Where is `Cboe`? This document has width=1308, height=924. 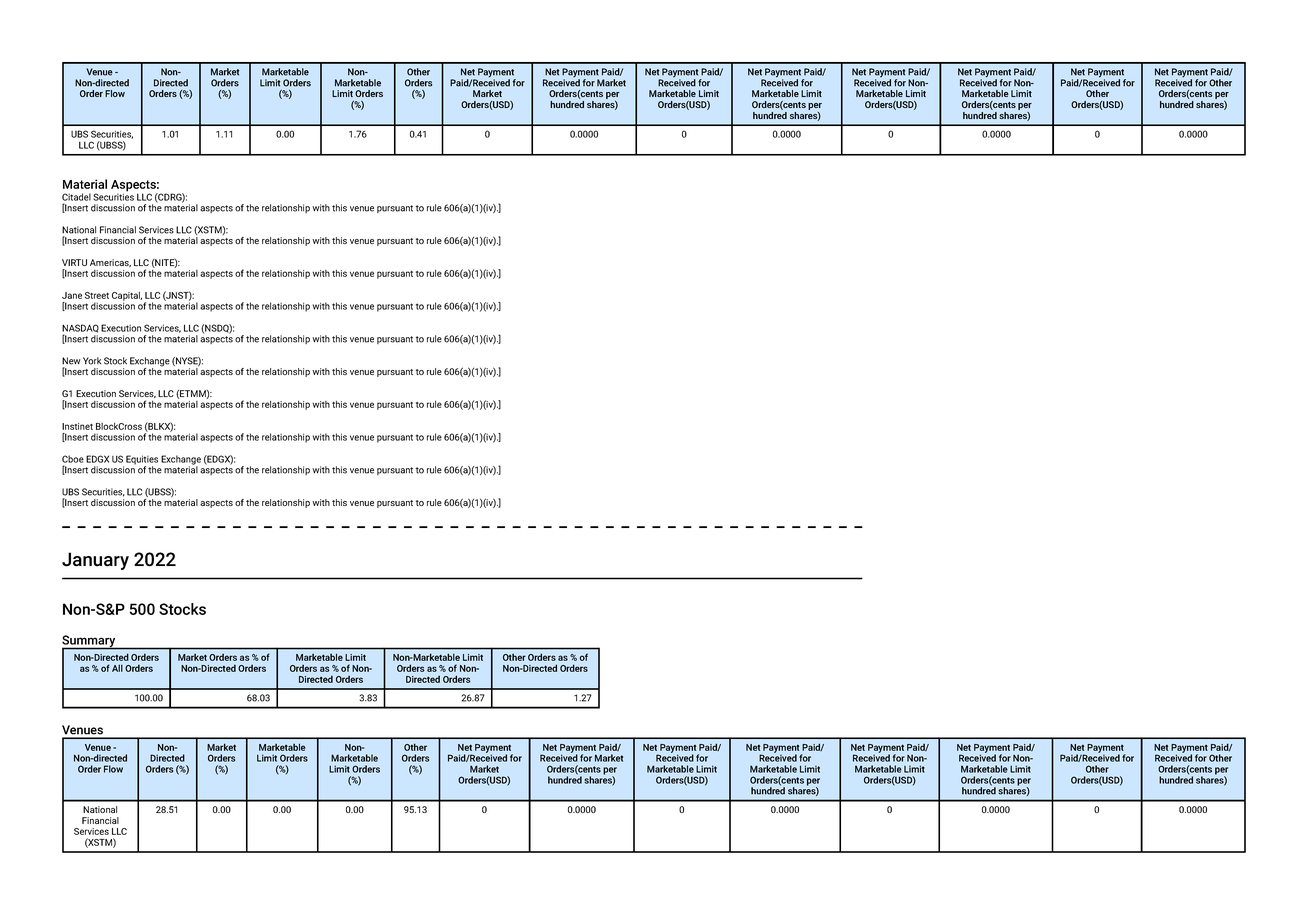 Cboe is located at coordinates (73, 459).
